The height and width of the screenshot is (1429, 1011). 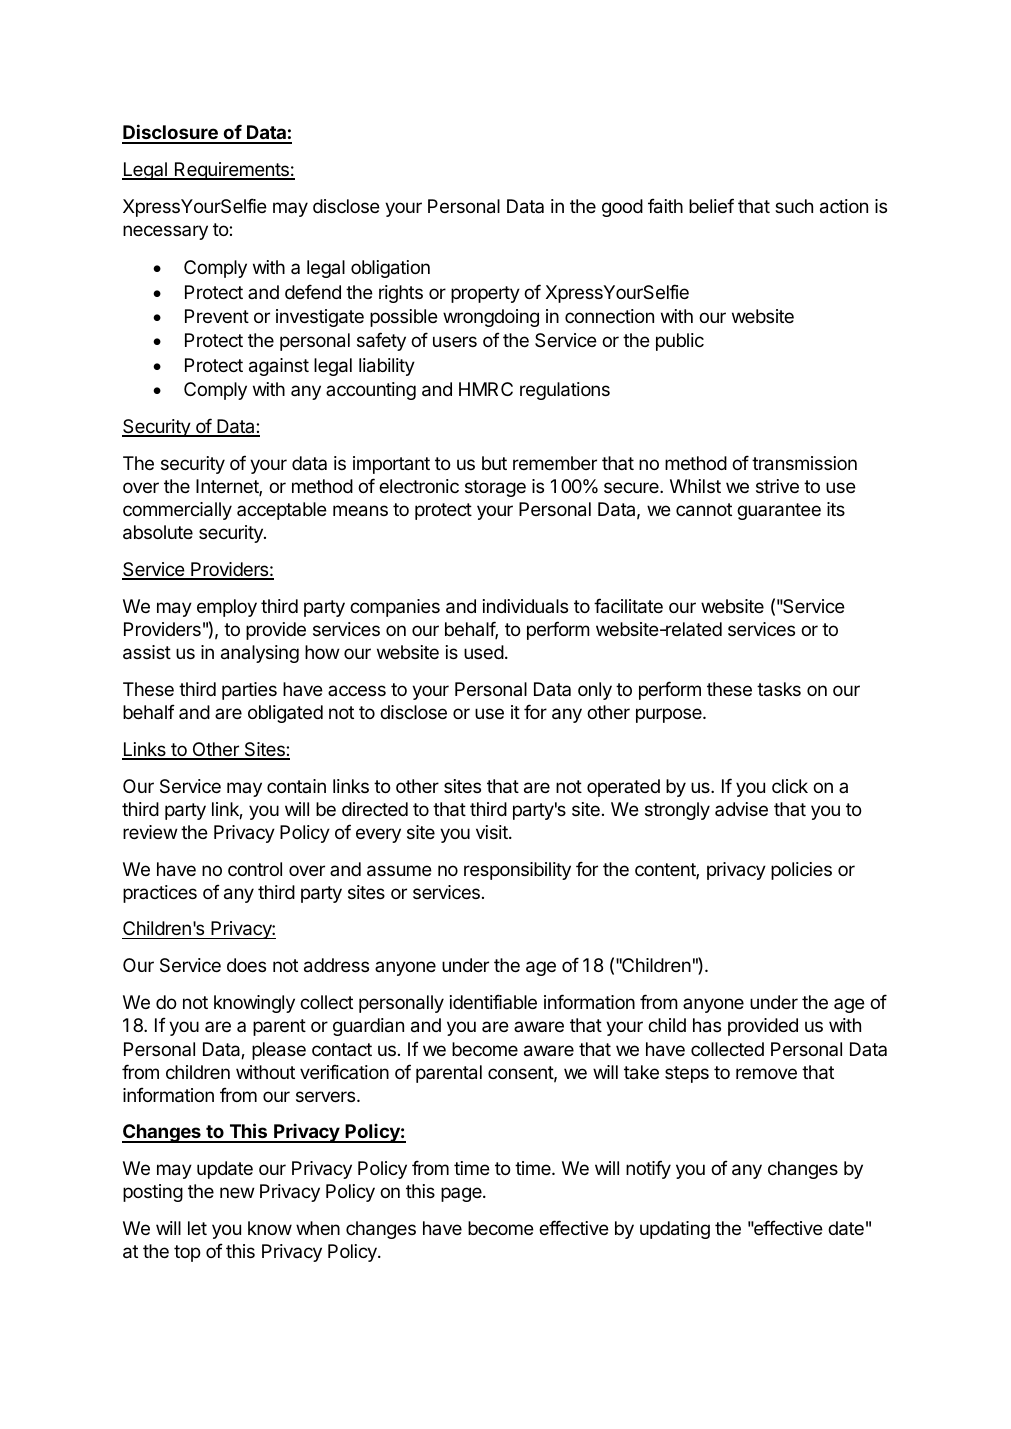 I want to click on let, so click(x=197, y=1228).
